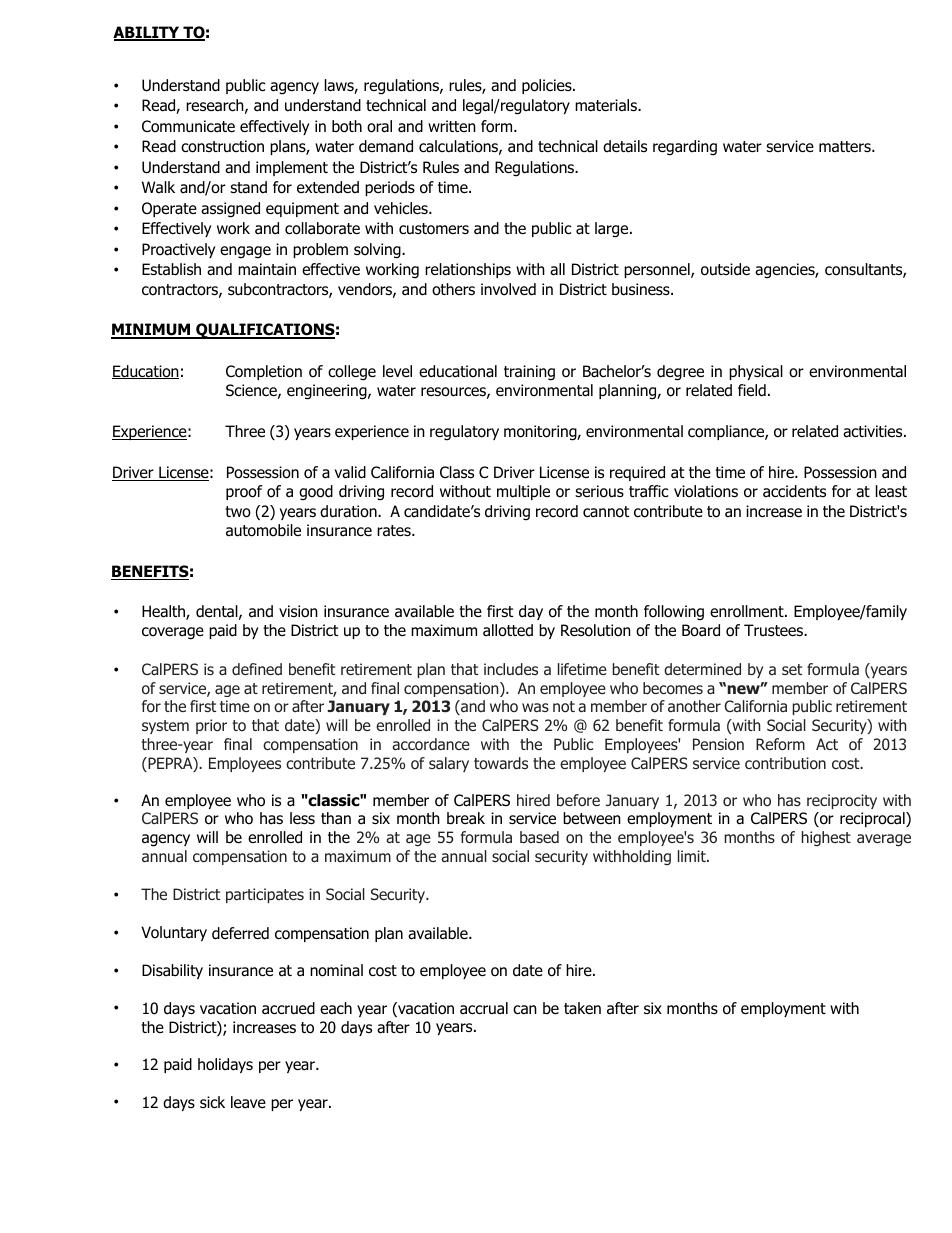  Describe the element at coordinates (774, 630) in the screenshot. I see `Trustees` at that location.
